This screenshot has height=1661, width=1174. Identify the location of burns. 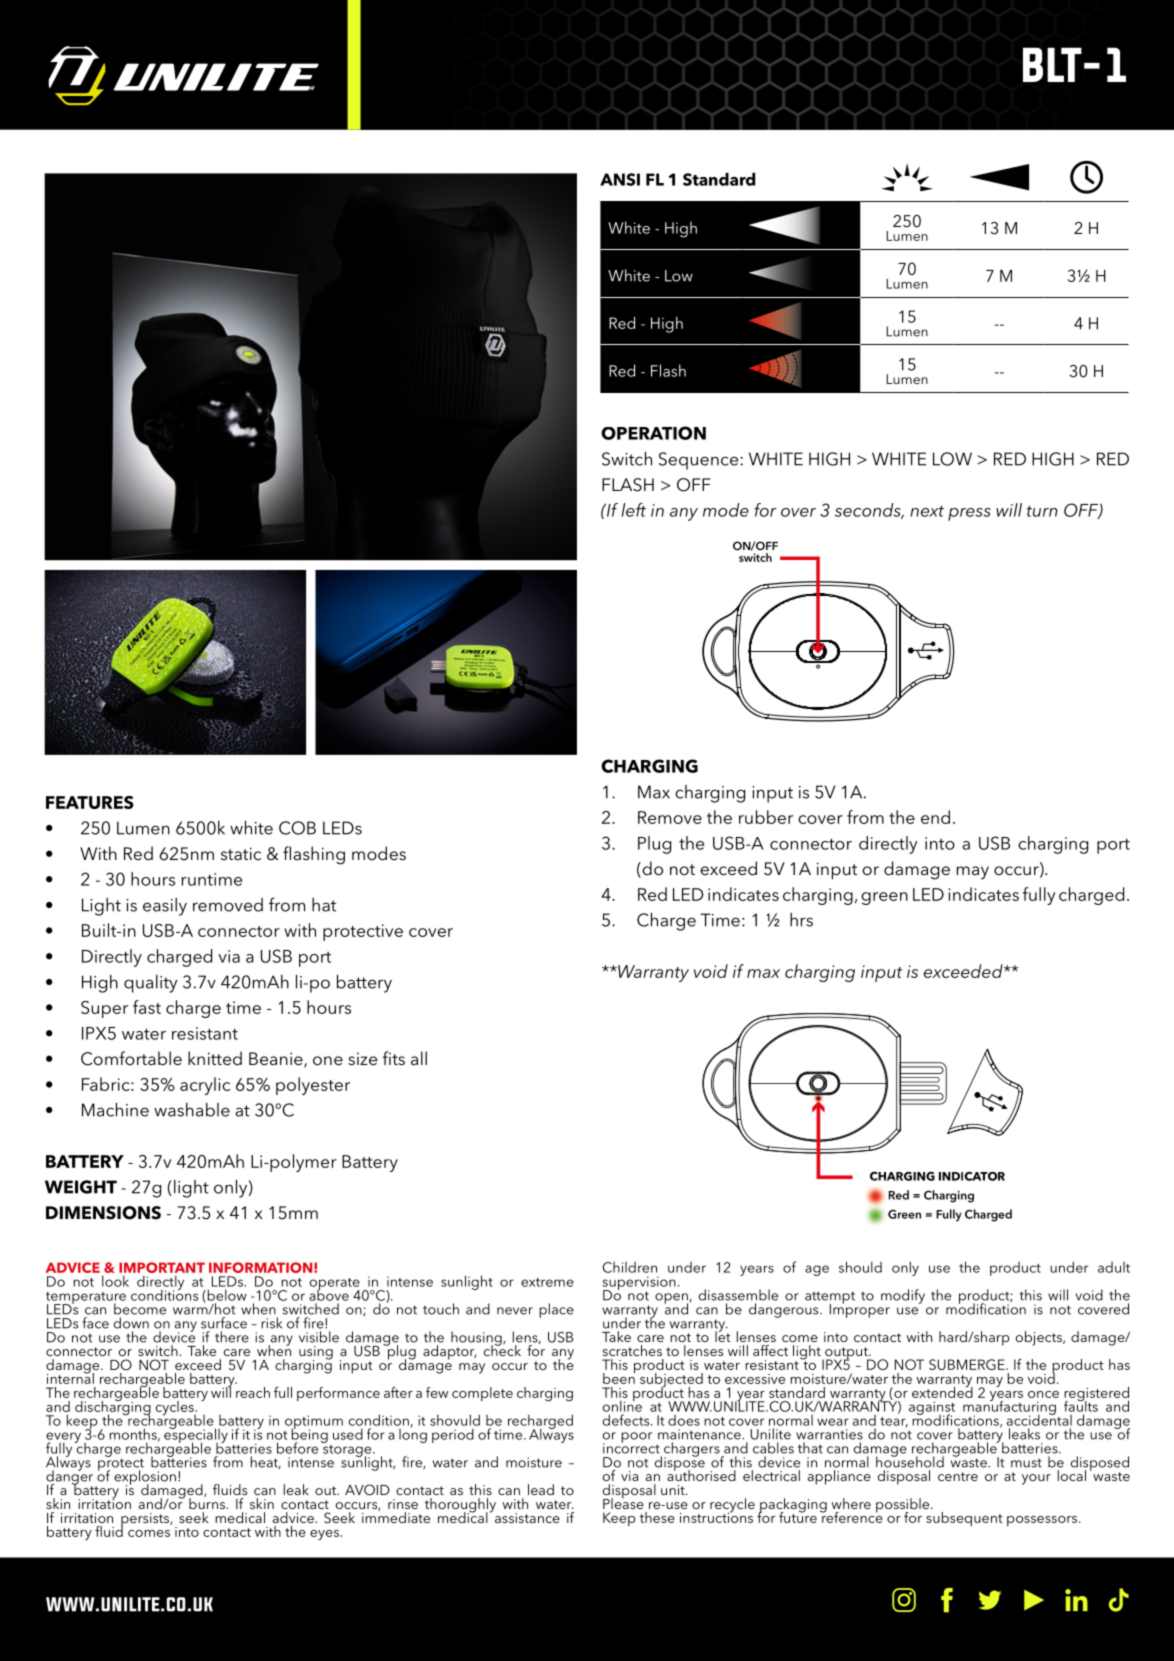
(208, 1502).
